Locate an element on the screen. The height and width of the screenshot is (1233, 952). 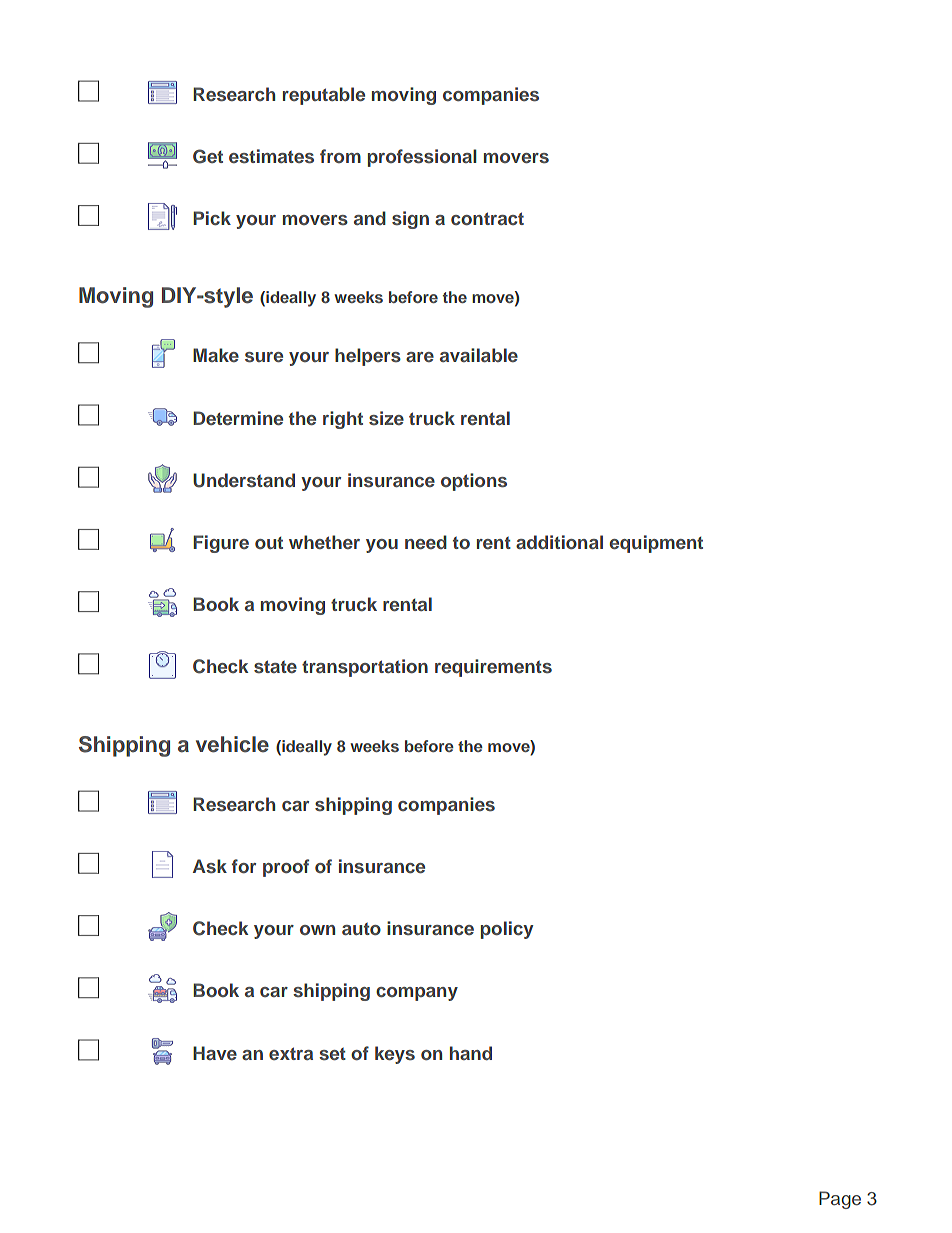
proof is located at coordinates (286, 868).
